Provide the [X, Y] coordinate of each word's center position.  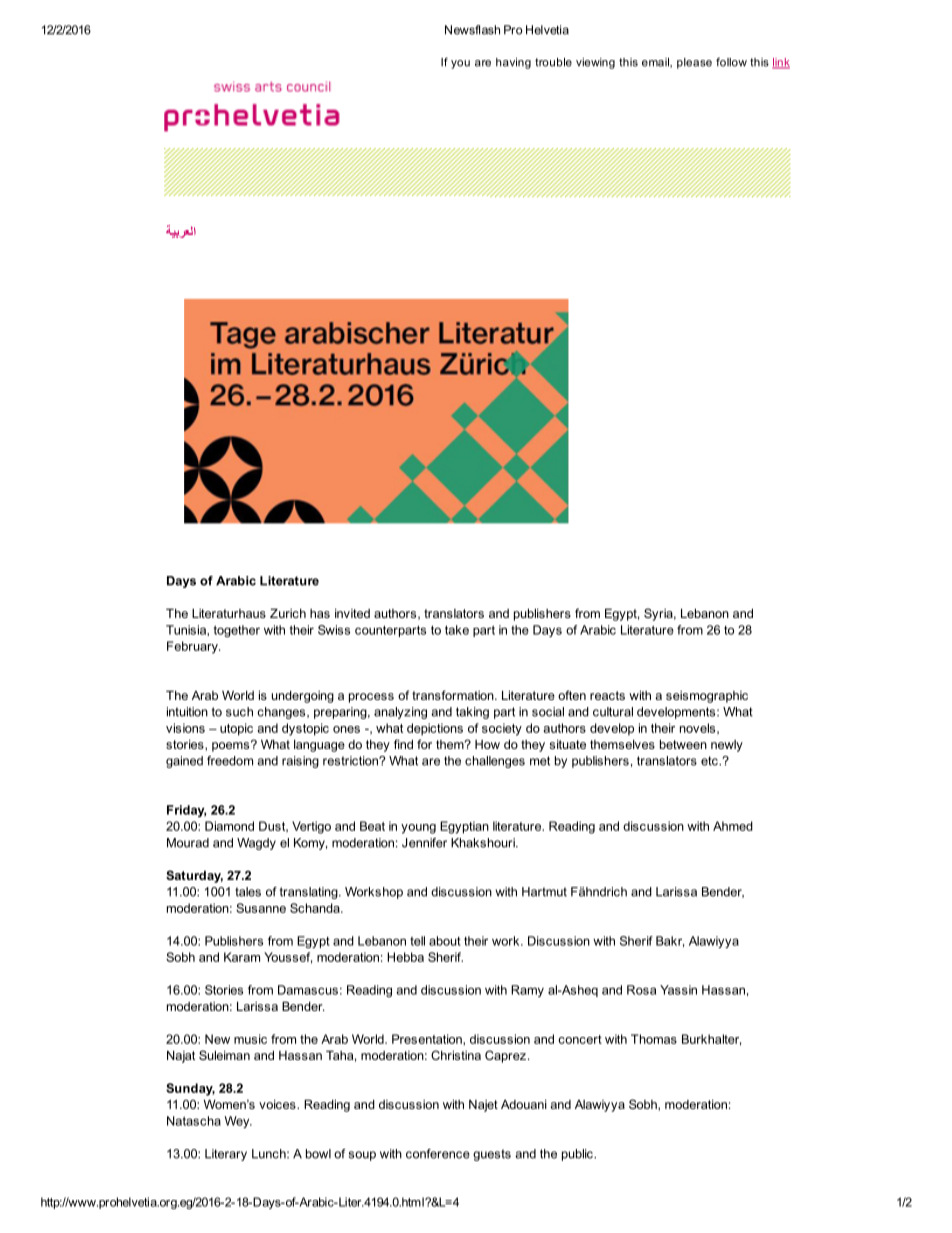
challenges [495, 762]
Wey [238, 1122]
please [694, 63]
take [457, 630]
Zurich [288, 613]
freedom [230, 761]
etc [710, 761]
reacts [607, 695]
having [513, 63]
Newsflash [472, 30]
